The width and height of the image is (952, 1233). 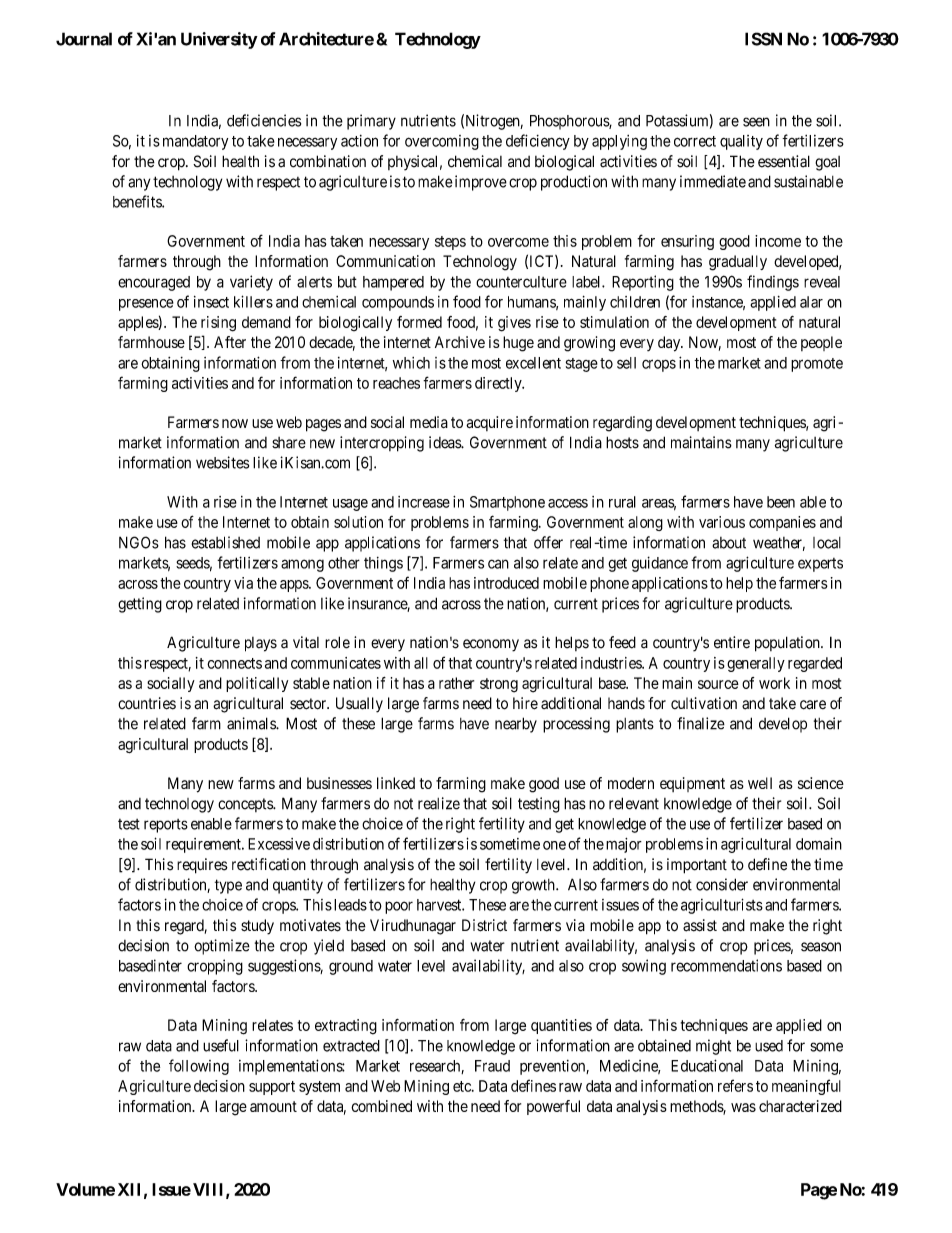 I want to click on nearby, so click(x=516, y=725).
